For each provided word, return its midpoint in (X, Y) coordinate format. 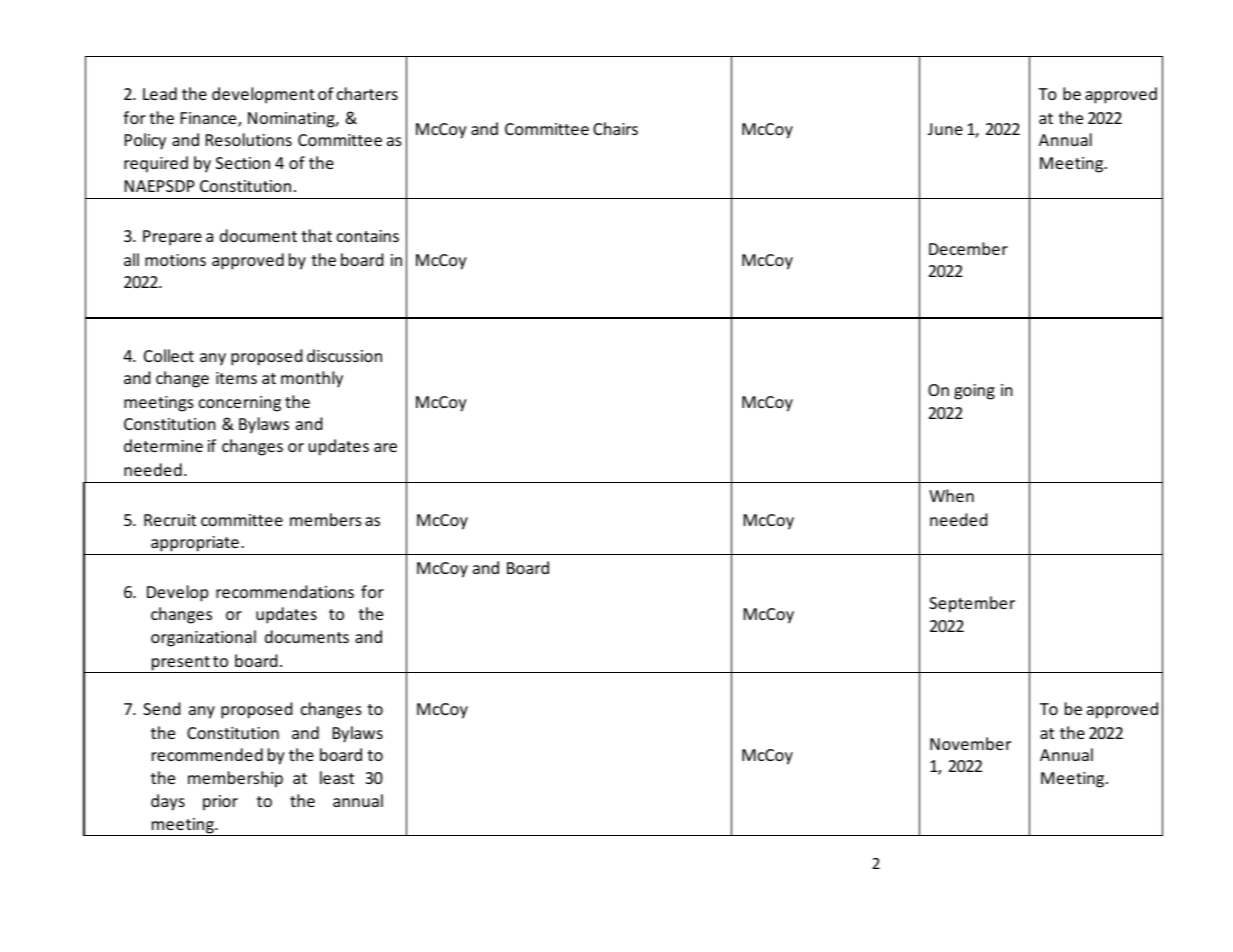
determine (163, 445)
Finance (210, 119)
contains (368, 236)
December (968, 248)
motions (175, 260)
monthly (312, 379)
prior (220, 803)
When (951, 495)
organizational (203, 638)
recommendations (285, 591)
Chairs (615, 128)
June (945, 129)
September (972, 604)
